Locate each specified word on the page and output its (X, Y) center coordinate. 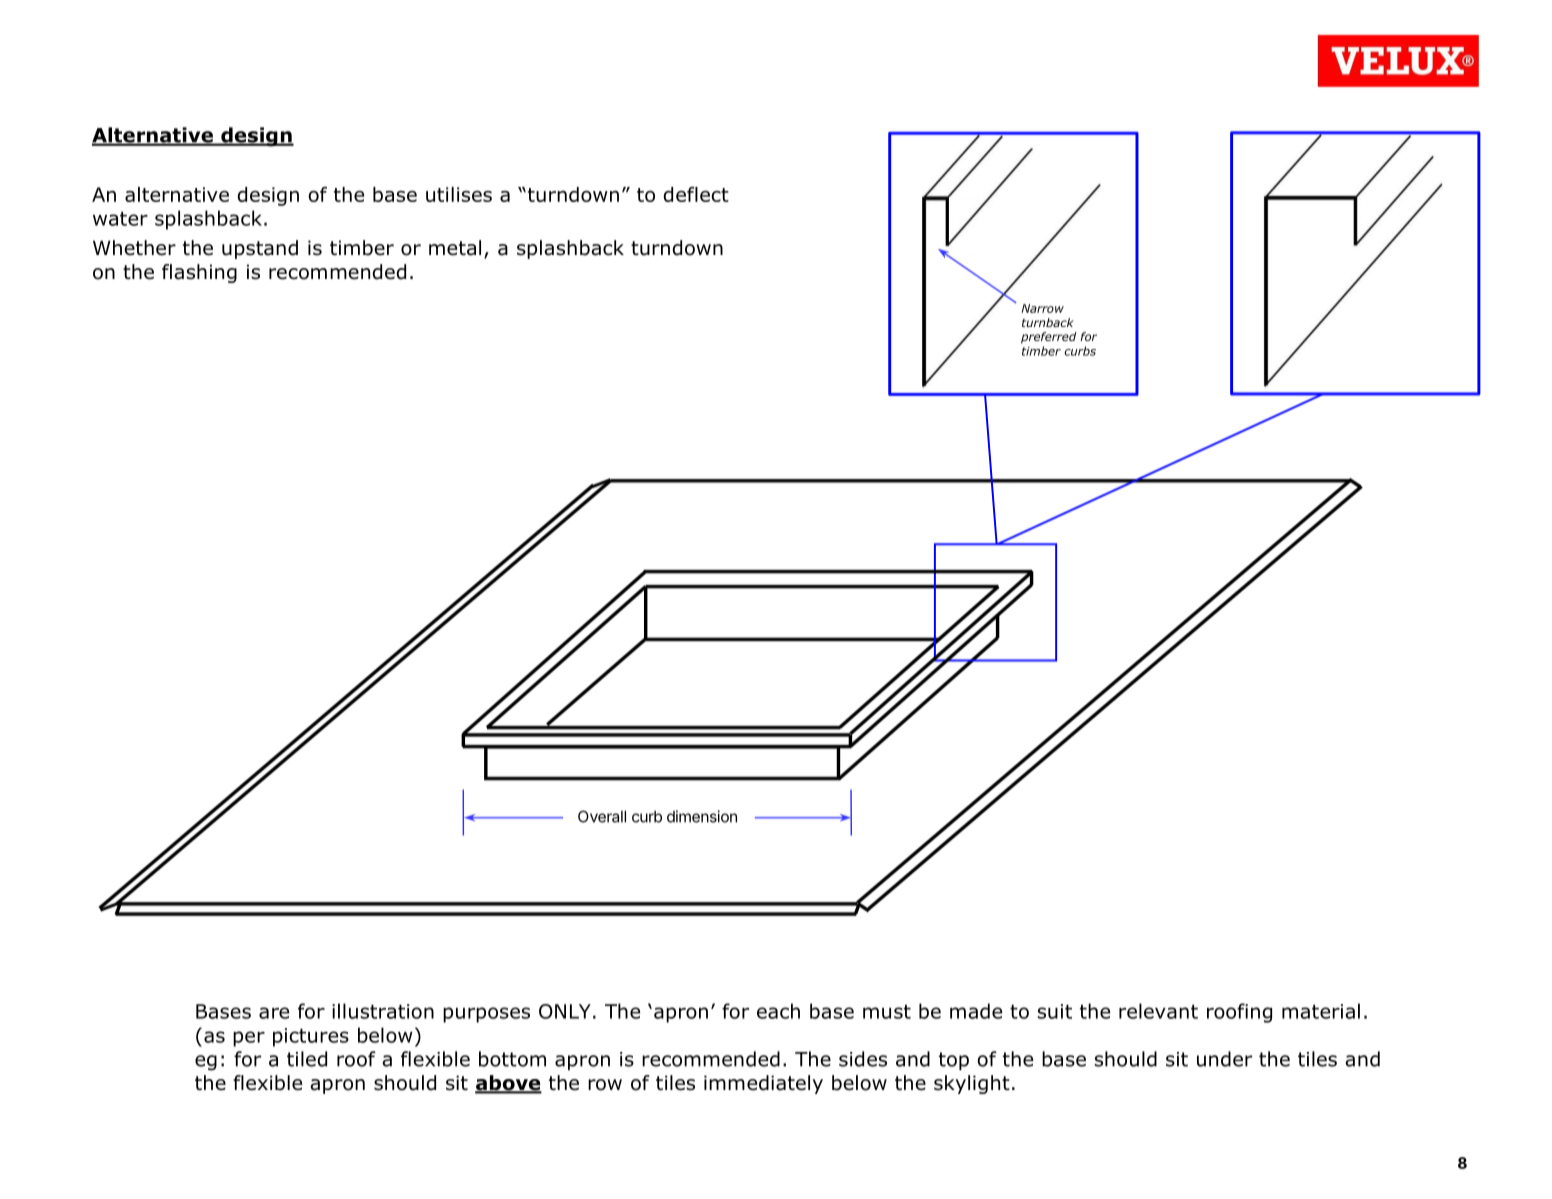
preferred (1049, 338)
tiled (307, 1059)
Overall (602, 816)
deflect (696, 194)
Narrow (1042, 308)
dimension (702, 816)
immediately (763, 1084)
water (120, 218)
